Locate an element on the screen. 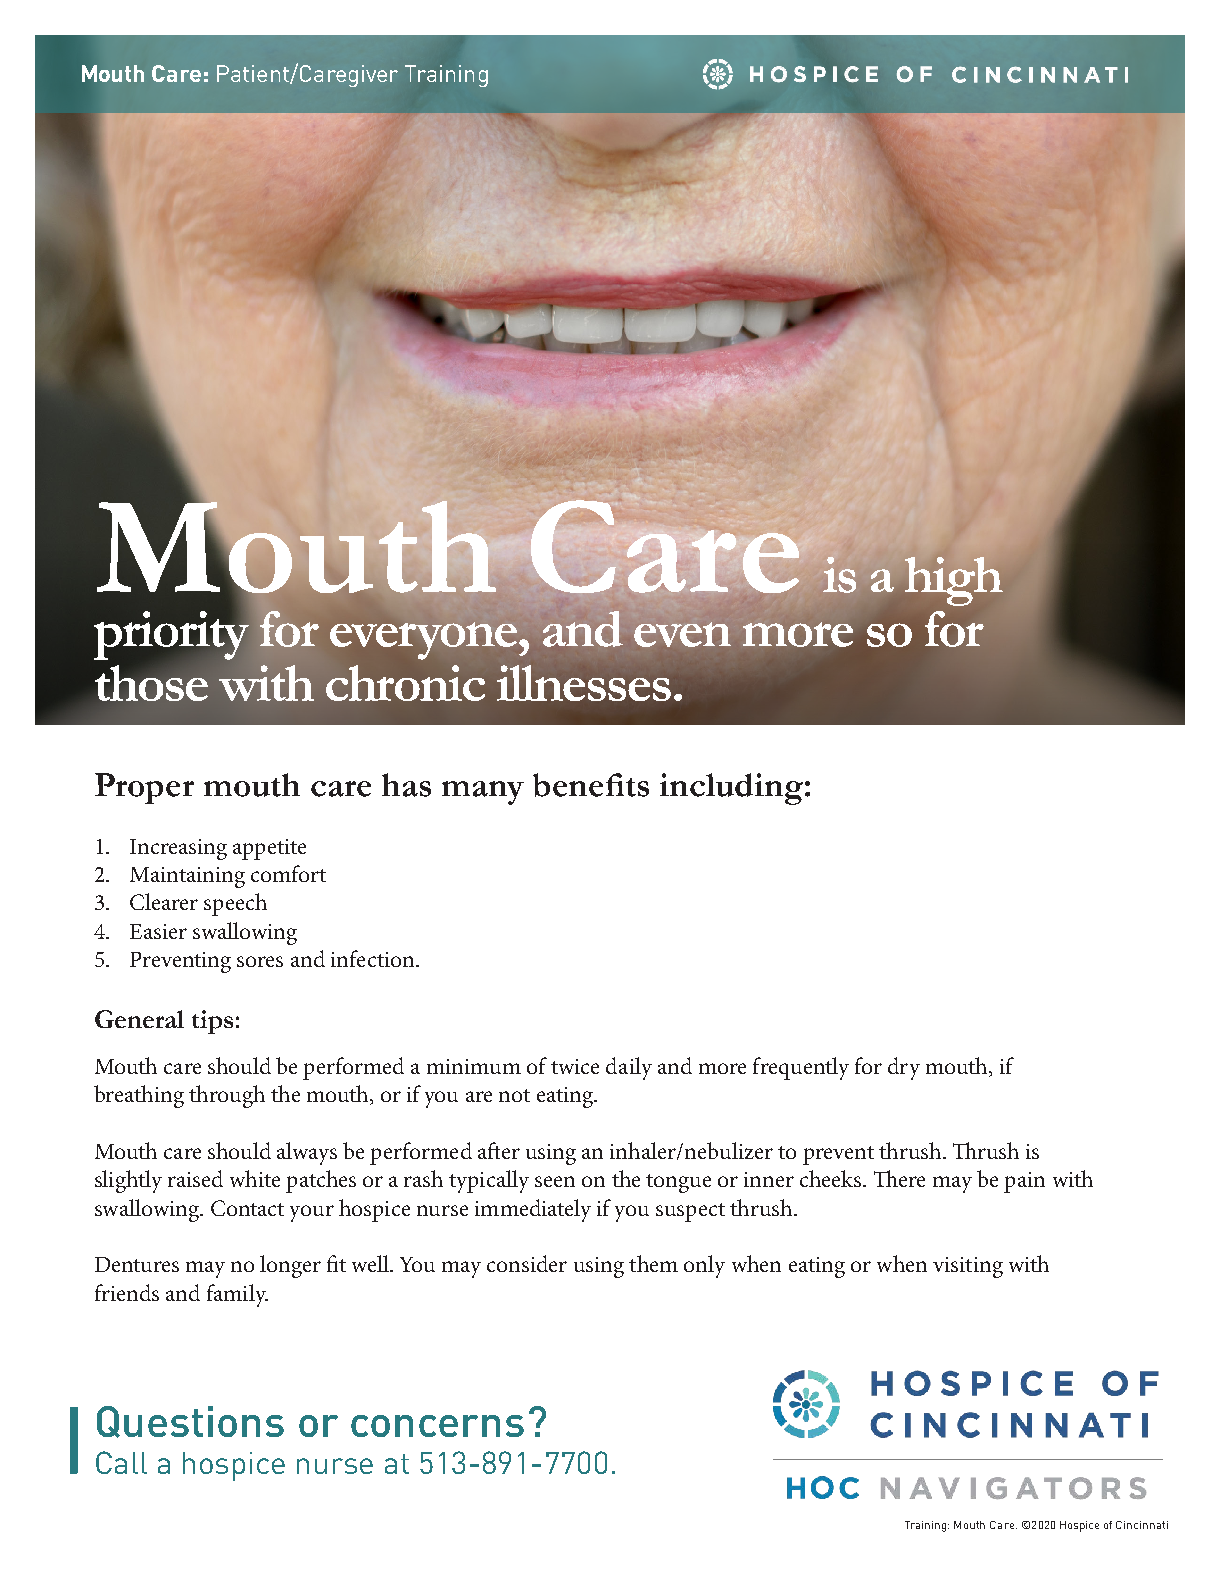 This screenshot has height=1574, width=1220. concerns is located at coordinates (437, 1426).
